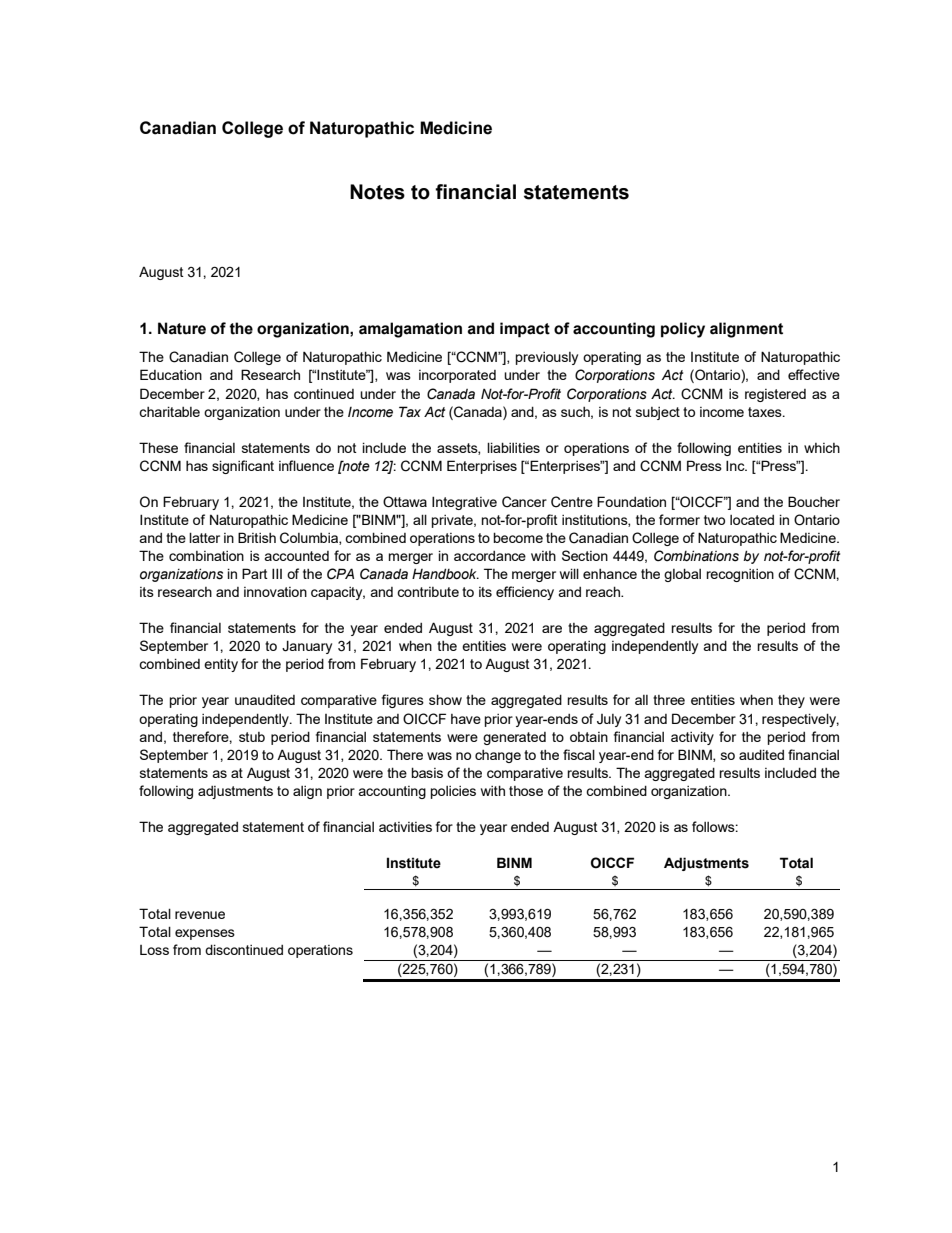 The height and width of the document is (1233, 952). Describe the element at coordinates (182, 328) in the document. I see `Nature` at that location.
